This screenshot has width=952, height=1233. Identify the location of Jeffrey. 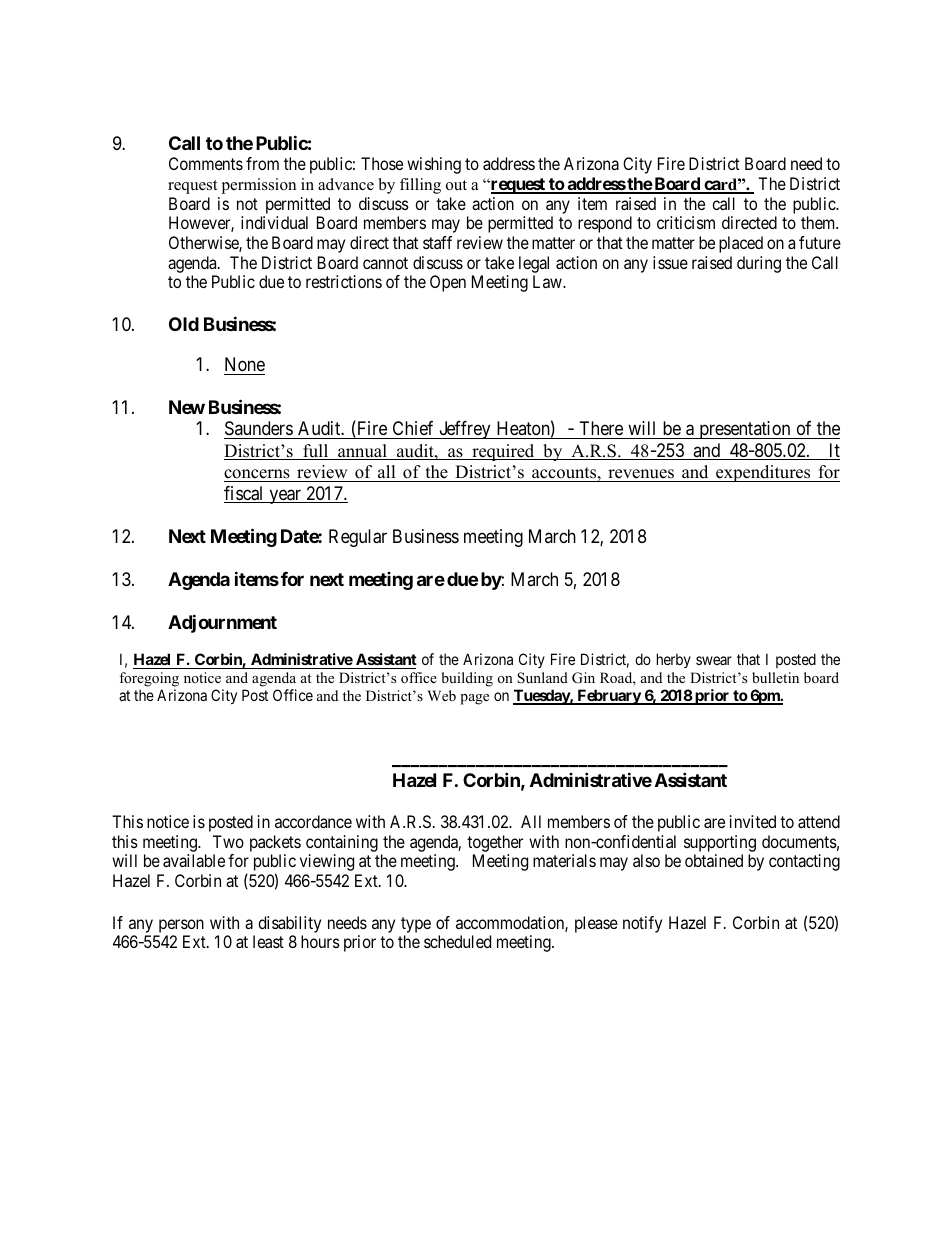
(465, 430).
